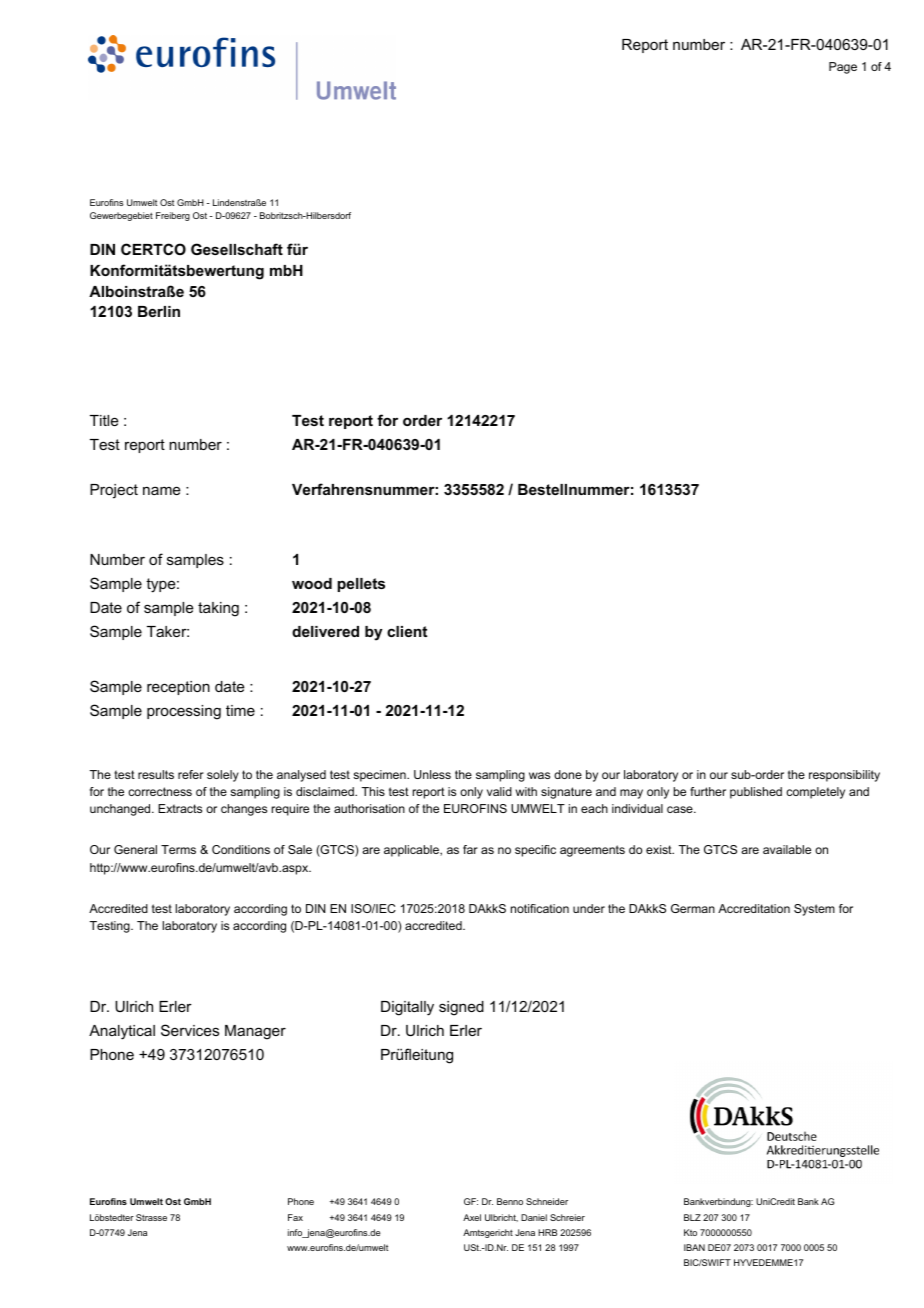  I want to click on Gesellschaft, so click(237, 249).
